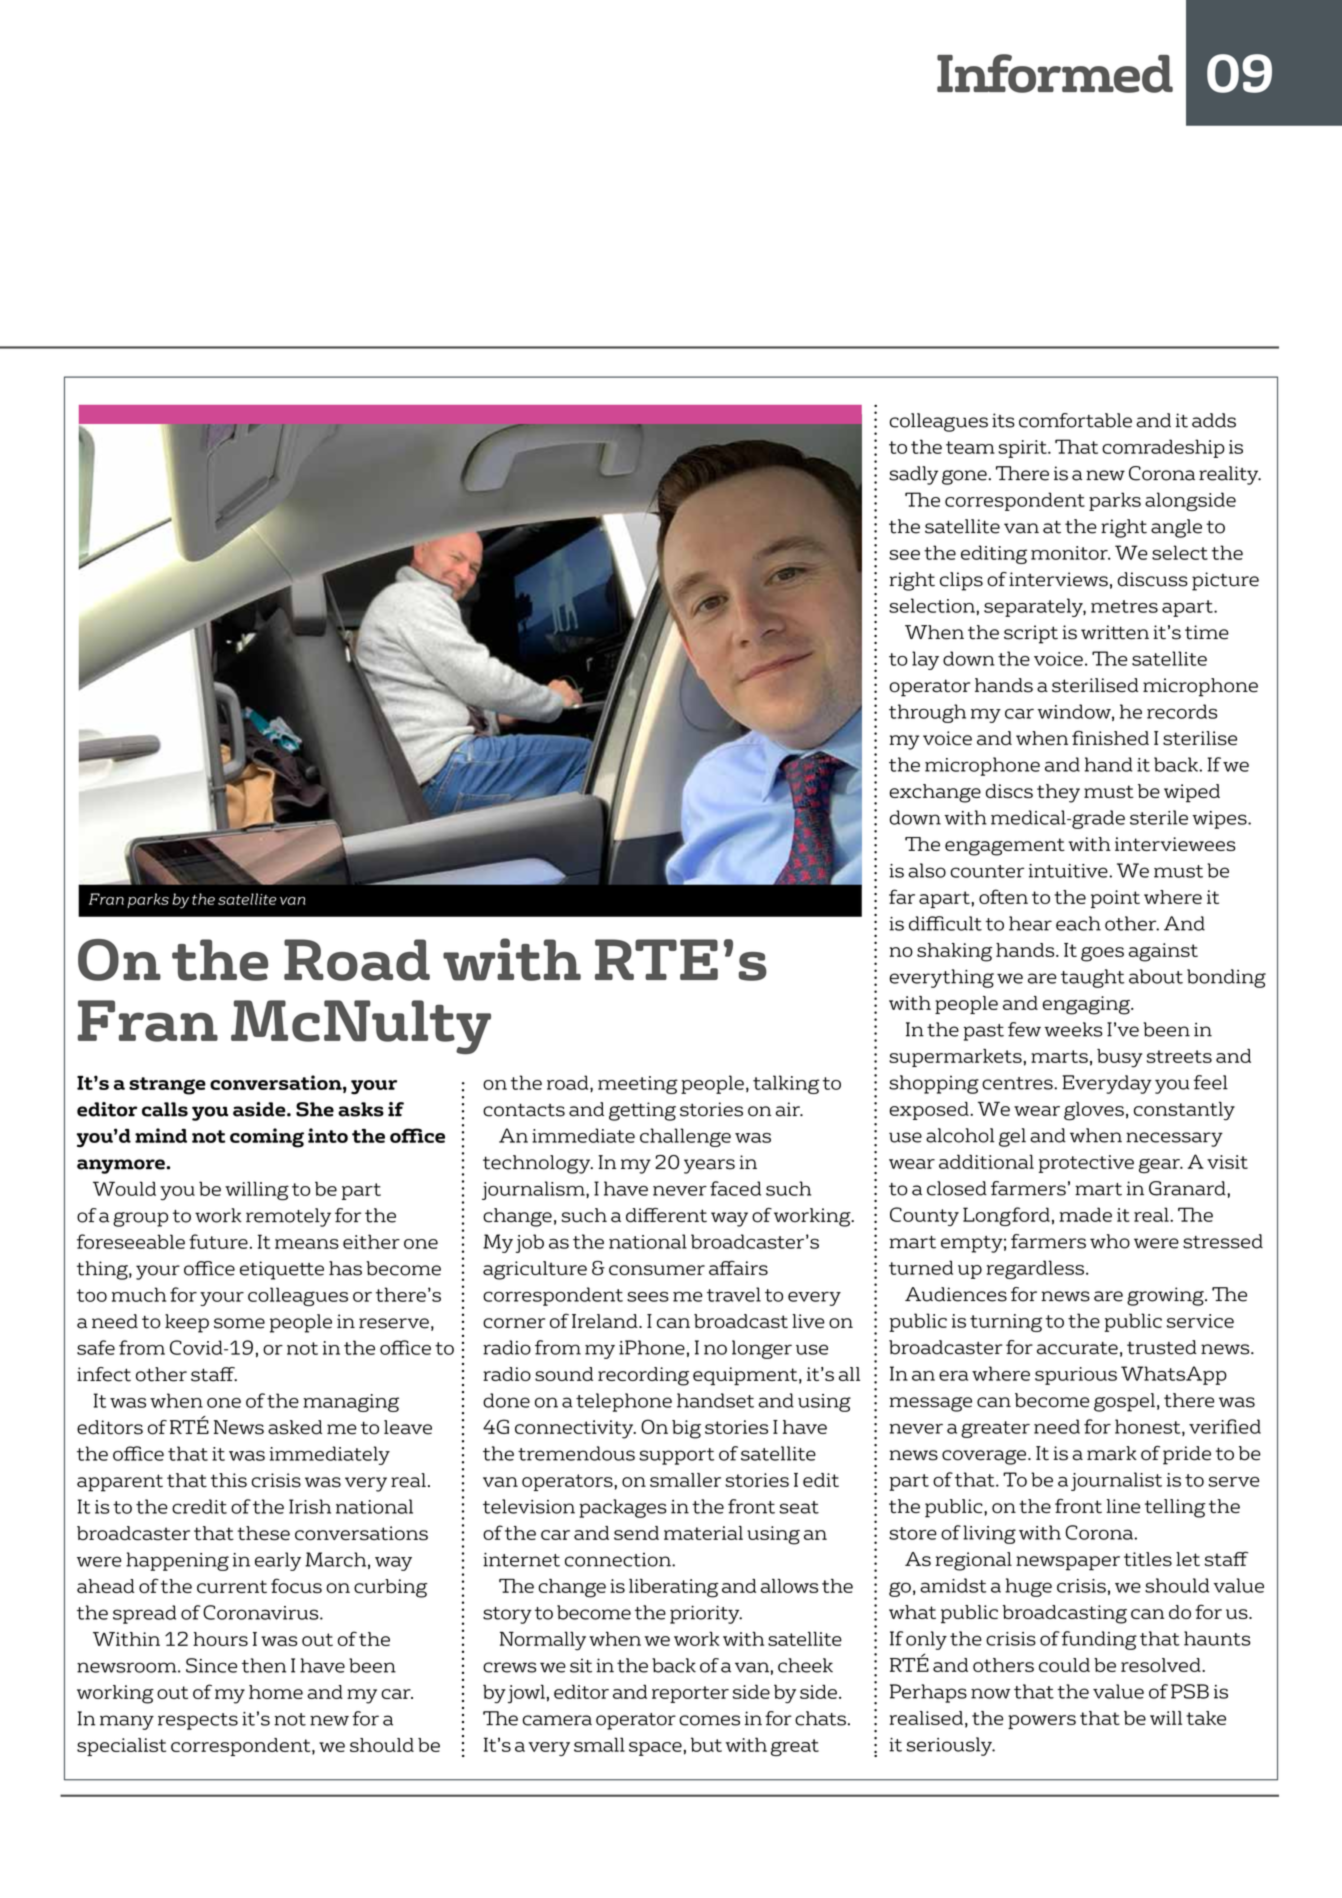 The height and width of the screenshot is (1898, 1342). I want to click on could, so click(1064, 1665).
